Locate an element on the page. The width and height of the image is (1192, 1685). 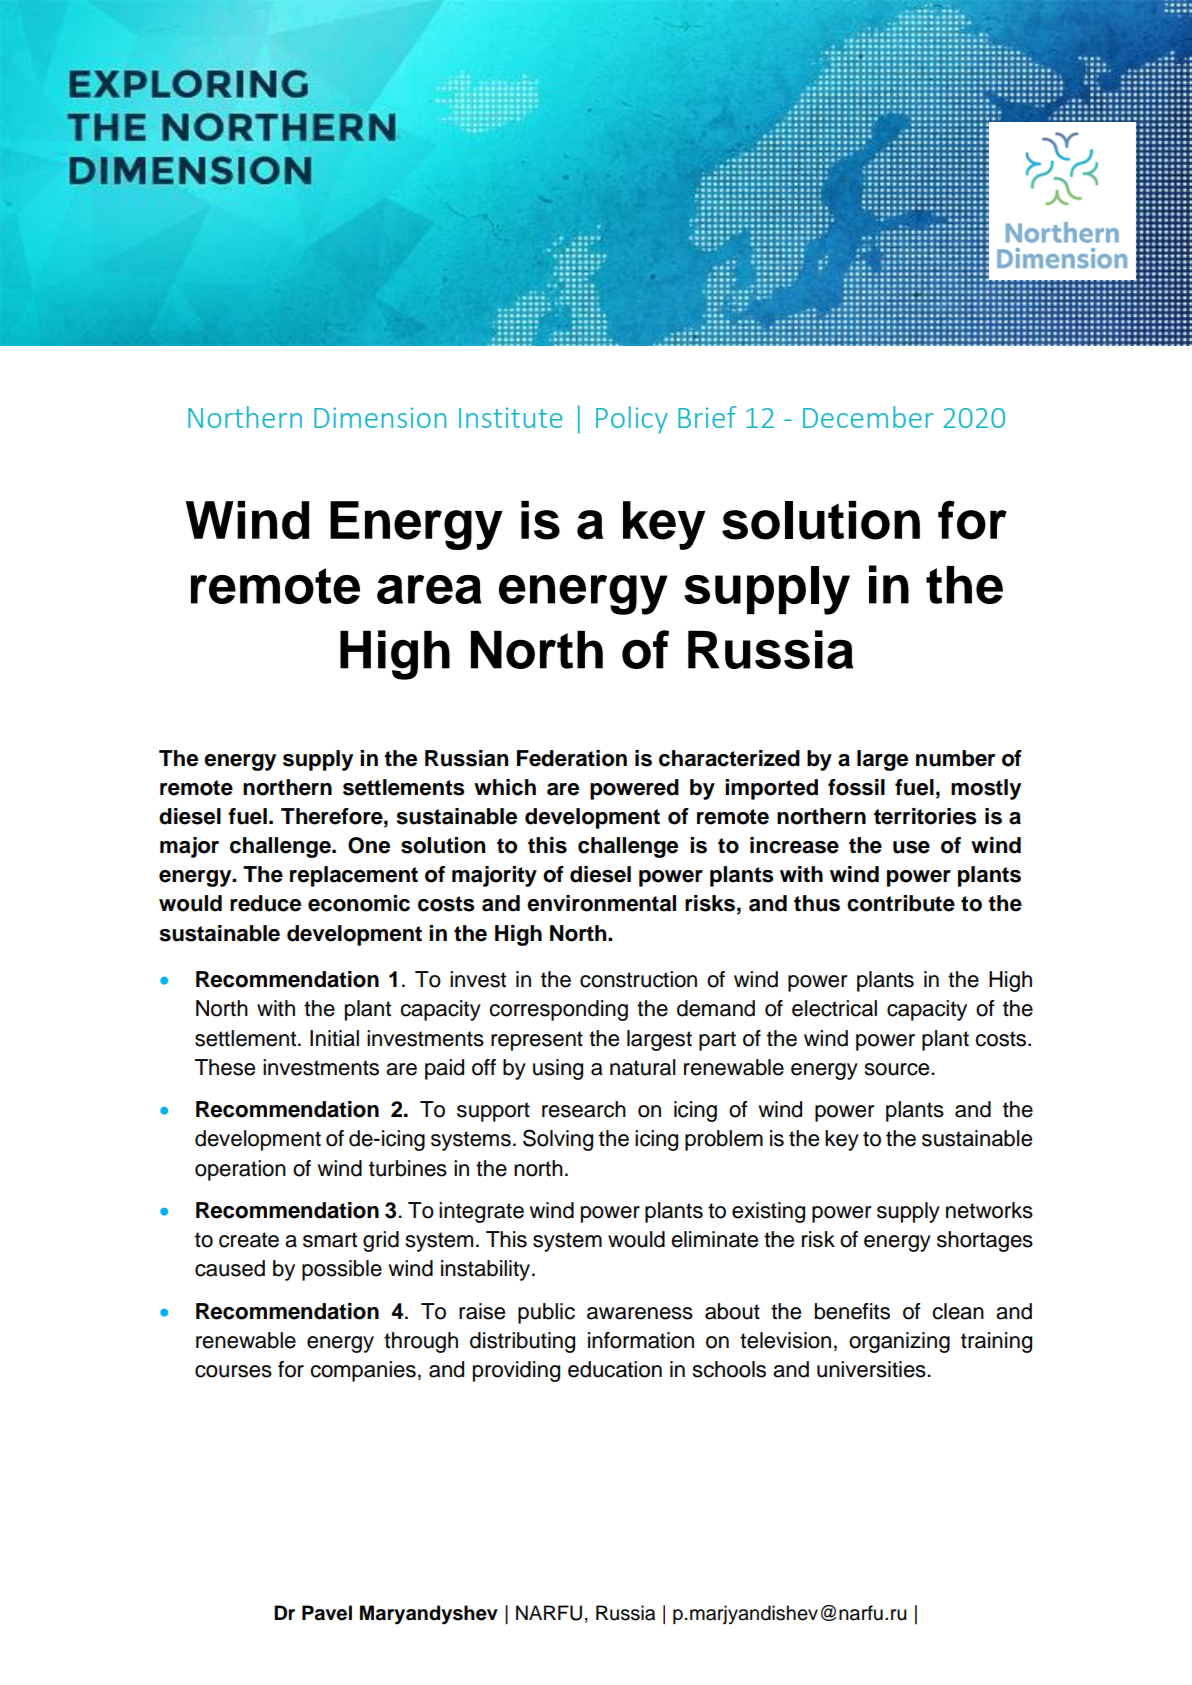
smart is located at coordinates (330, 1240).
